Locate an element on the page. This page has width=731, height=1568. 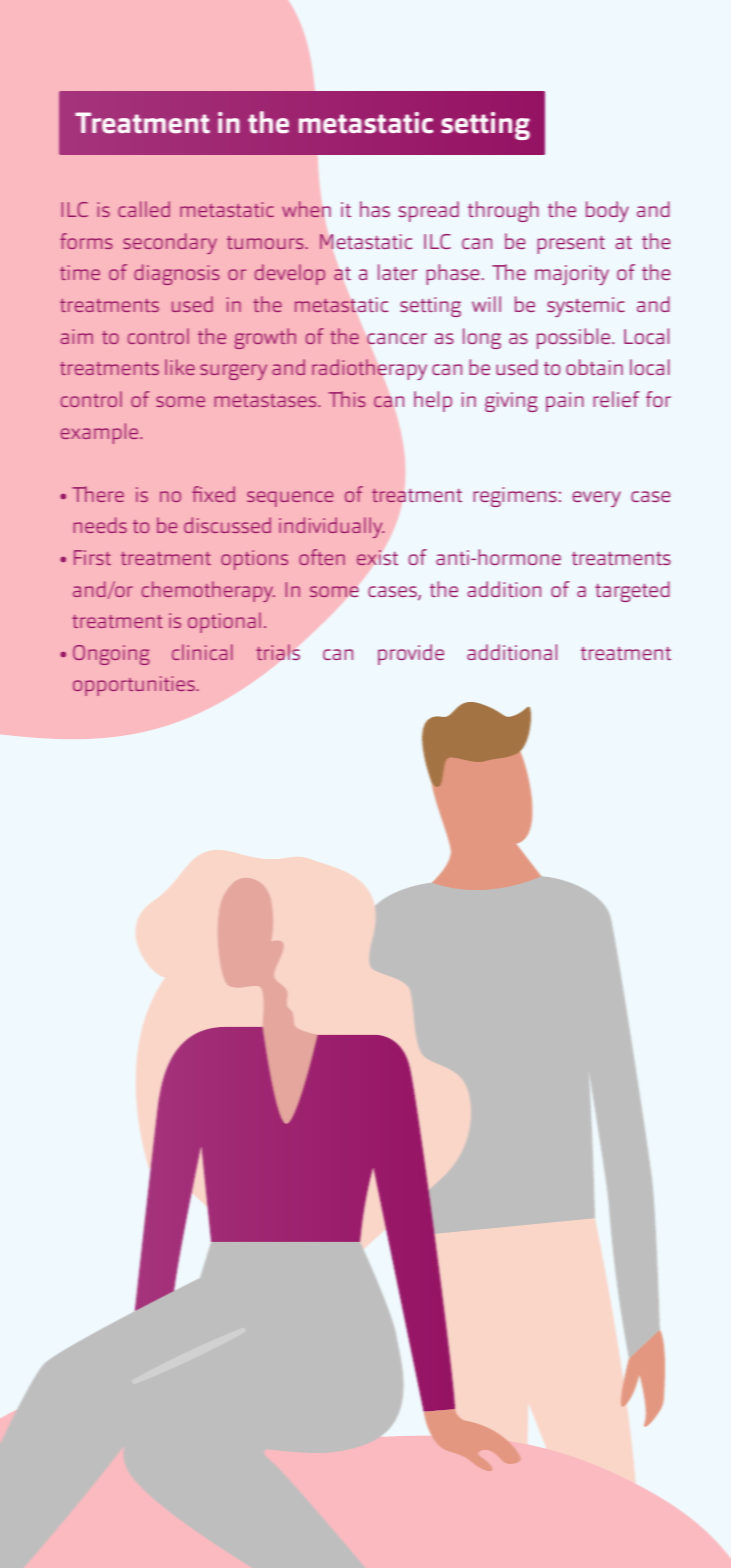
present is located at coordinates (571, 244).
